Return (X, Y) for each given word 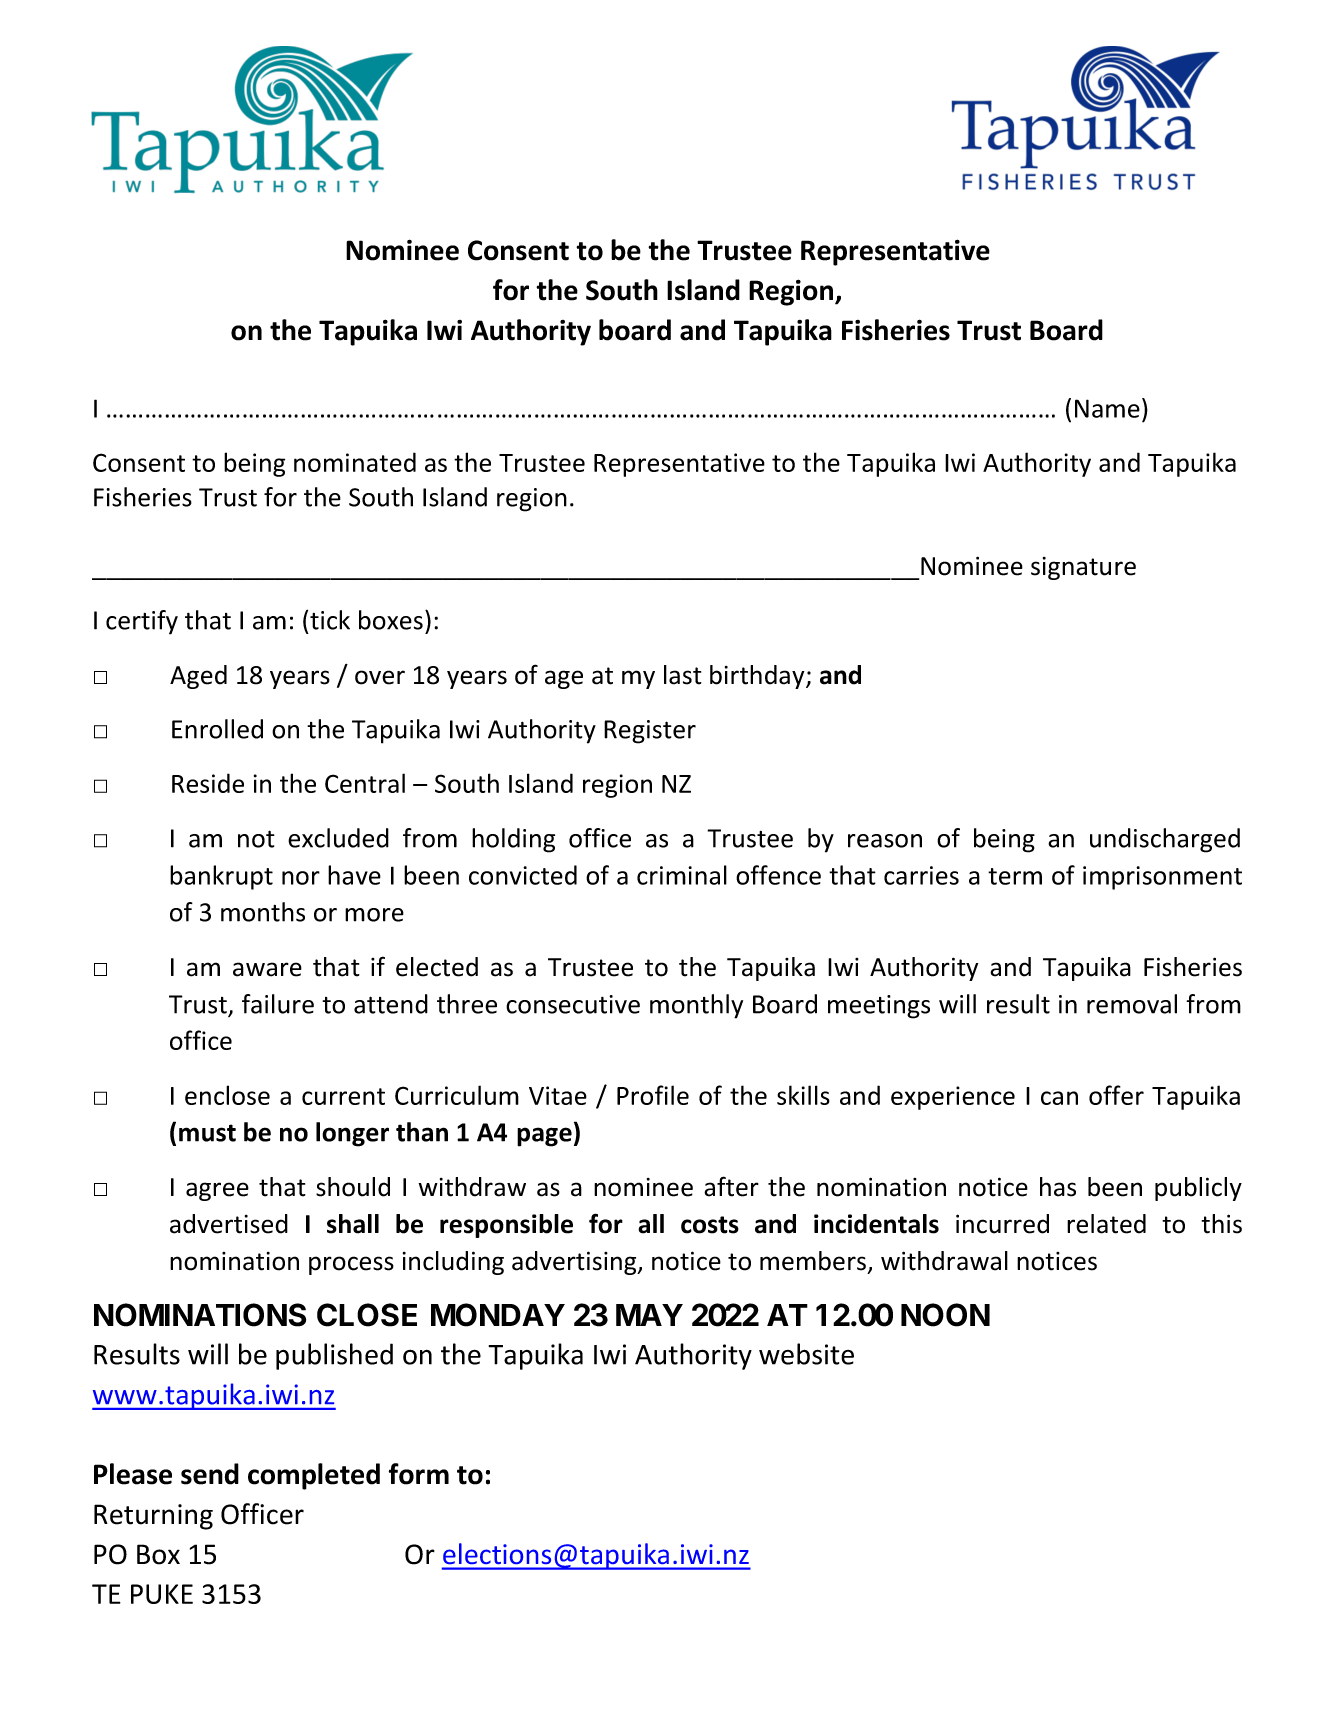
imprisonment (1162, 878)
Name (1107, 408)
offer (1116, 1095)
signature (1083, 568)
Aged (198, 677)
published (334, 1356)
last (683, 675)
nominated (355, 462)
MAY (649, 1315)
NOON (945, 1315)
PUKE (162, 1594)
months (263, 912)
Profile (653, 1095)
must (207, 1133)
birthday (758, 677)
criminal (682, 875)
